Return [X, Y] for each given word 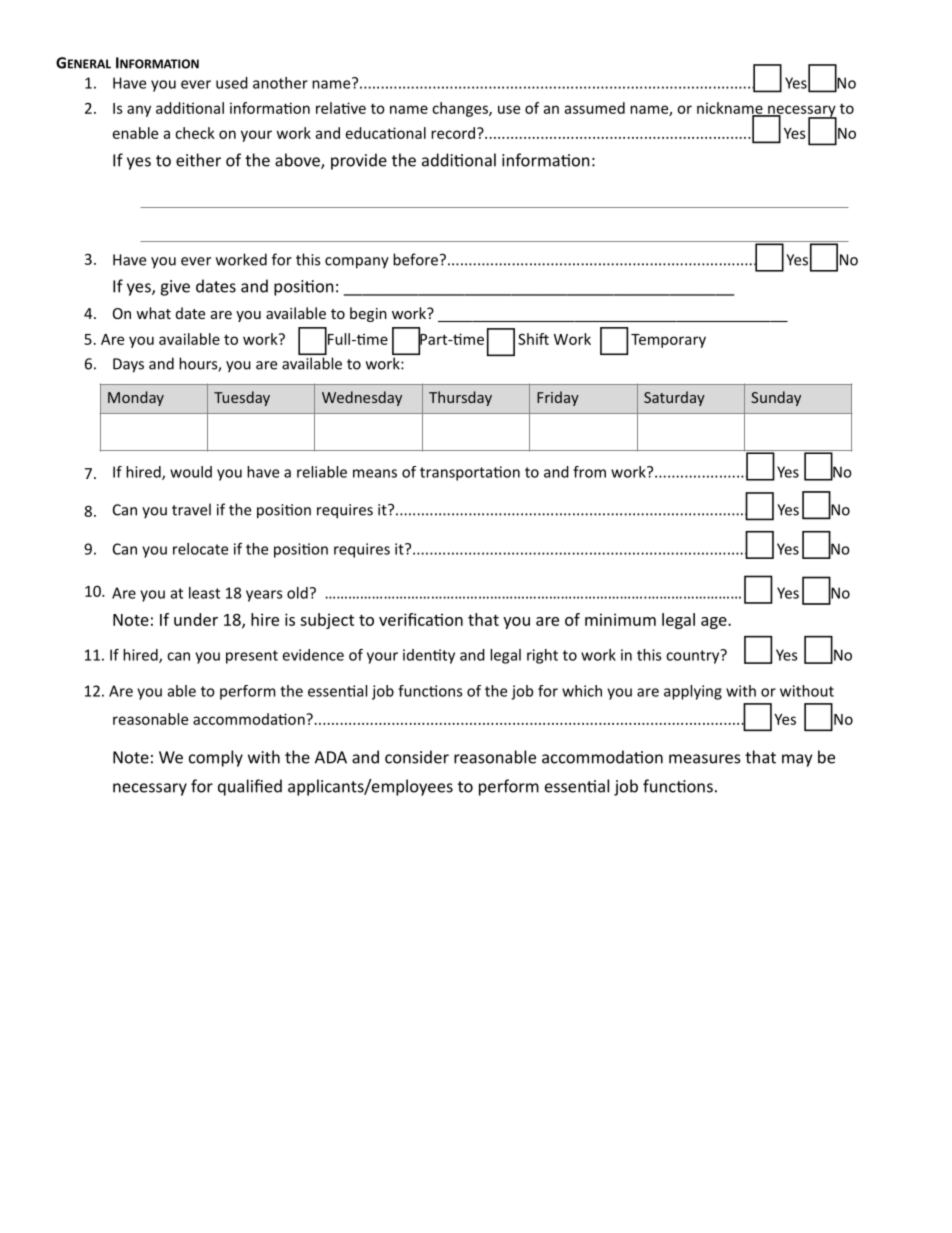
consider [417, 757]
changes [461, 109]
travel [191, 509]
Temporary [668, 341]
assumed [595, 108]
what [153, 313]
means [375, 473]
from [589, 472]
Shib [533, 339]
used [232, 83]
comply [216, 758]
